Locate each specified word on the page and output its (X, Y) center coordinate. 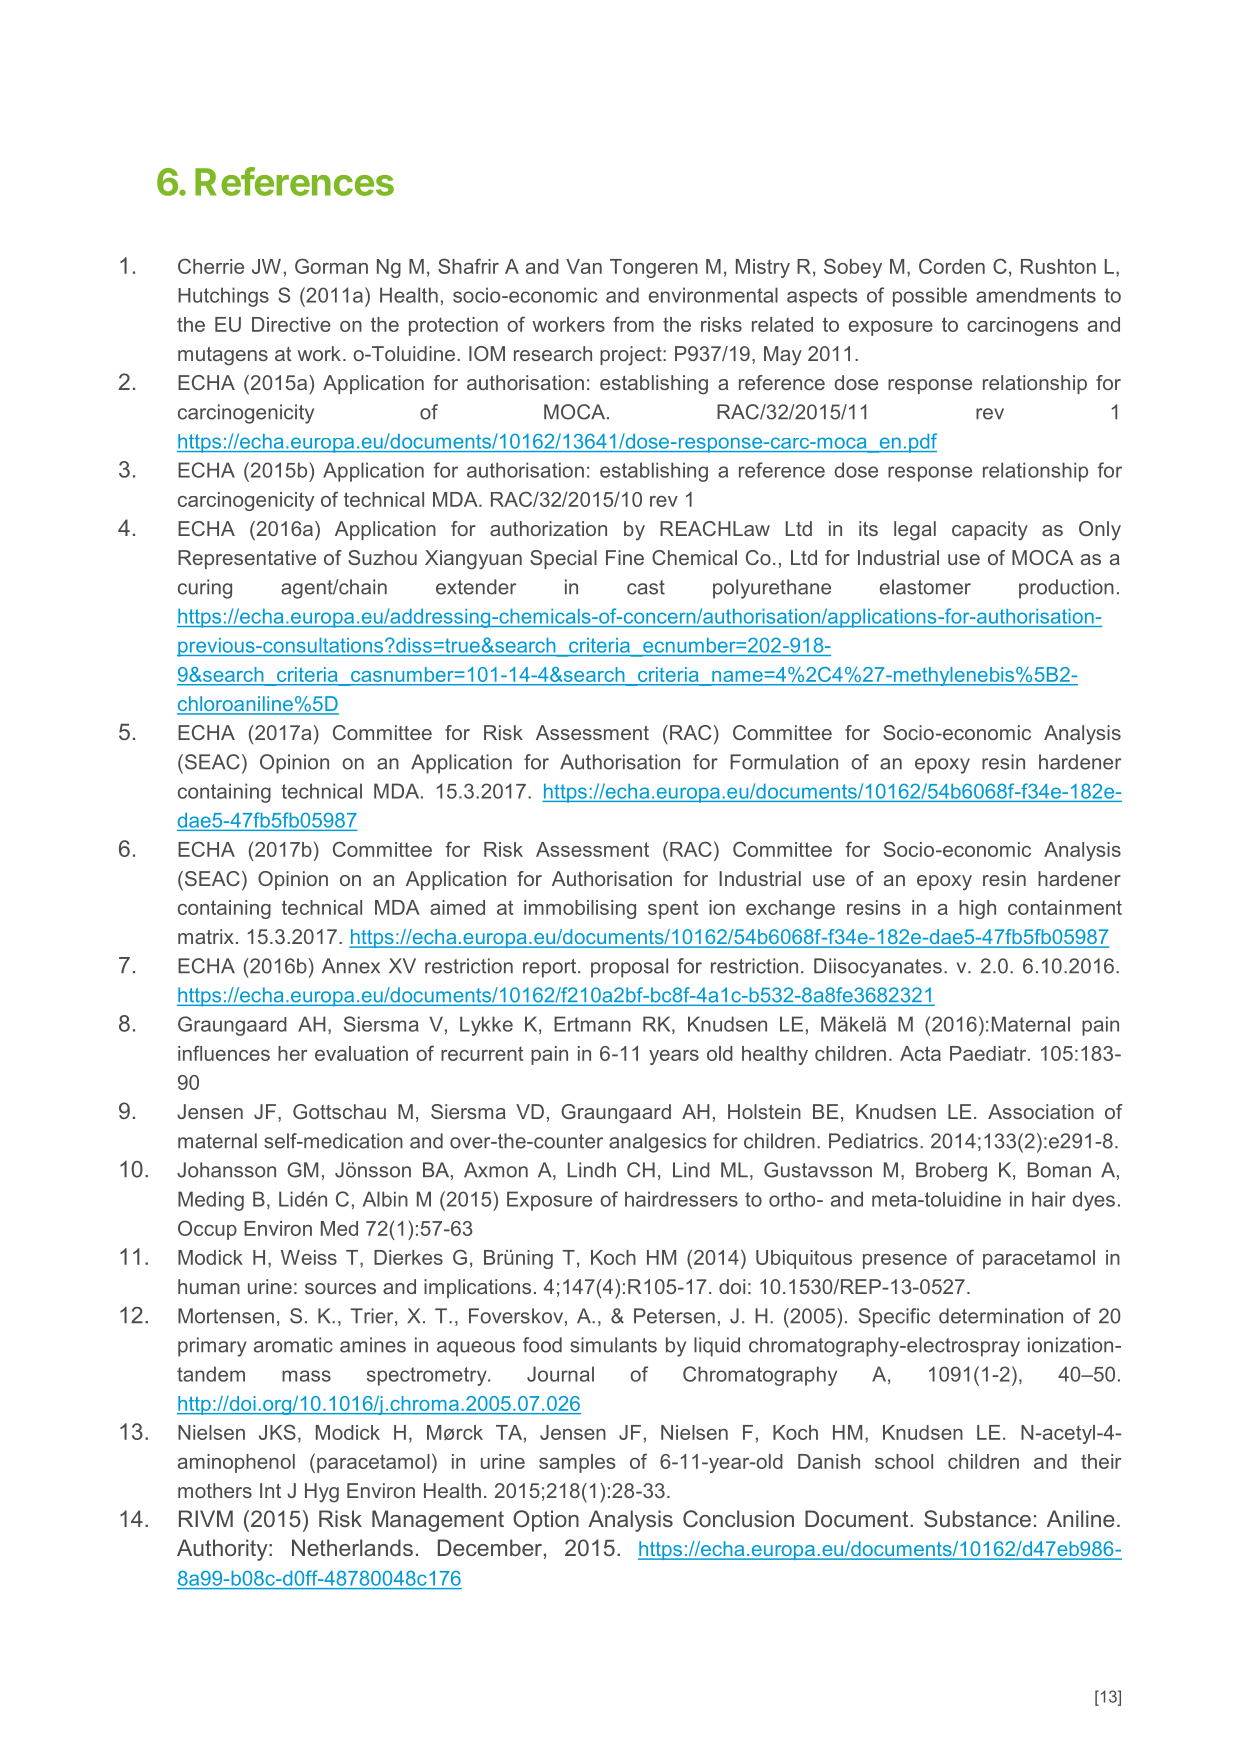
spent (673, 909)
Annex (351, 966)
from (633, 324)
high (977, 909)
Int (270, 1490)
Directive (291, 324)
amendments (1036, 295)
